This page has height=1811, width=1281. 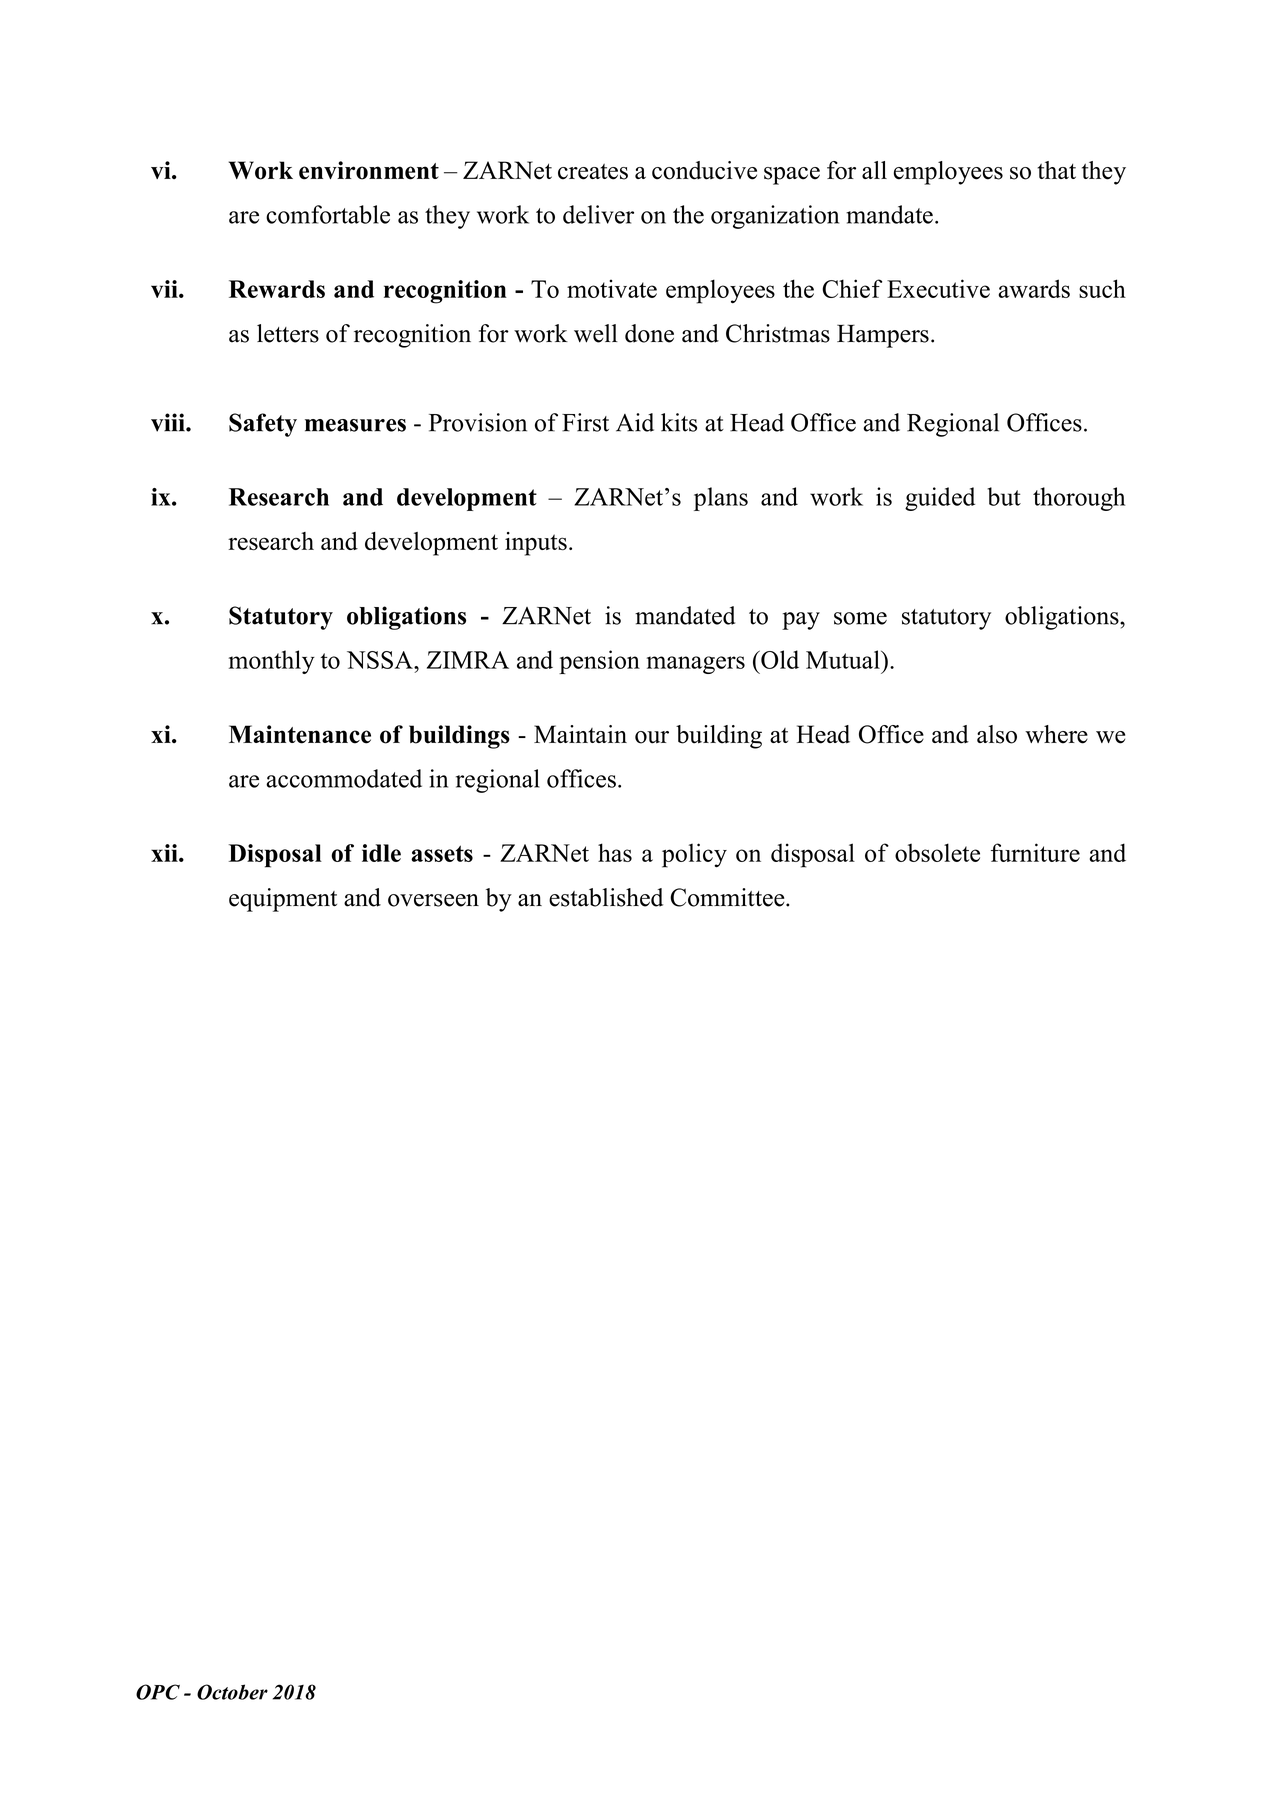 I want to click on our, so click(x=652, y=737).
